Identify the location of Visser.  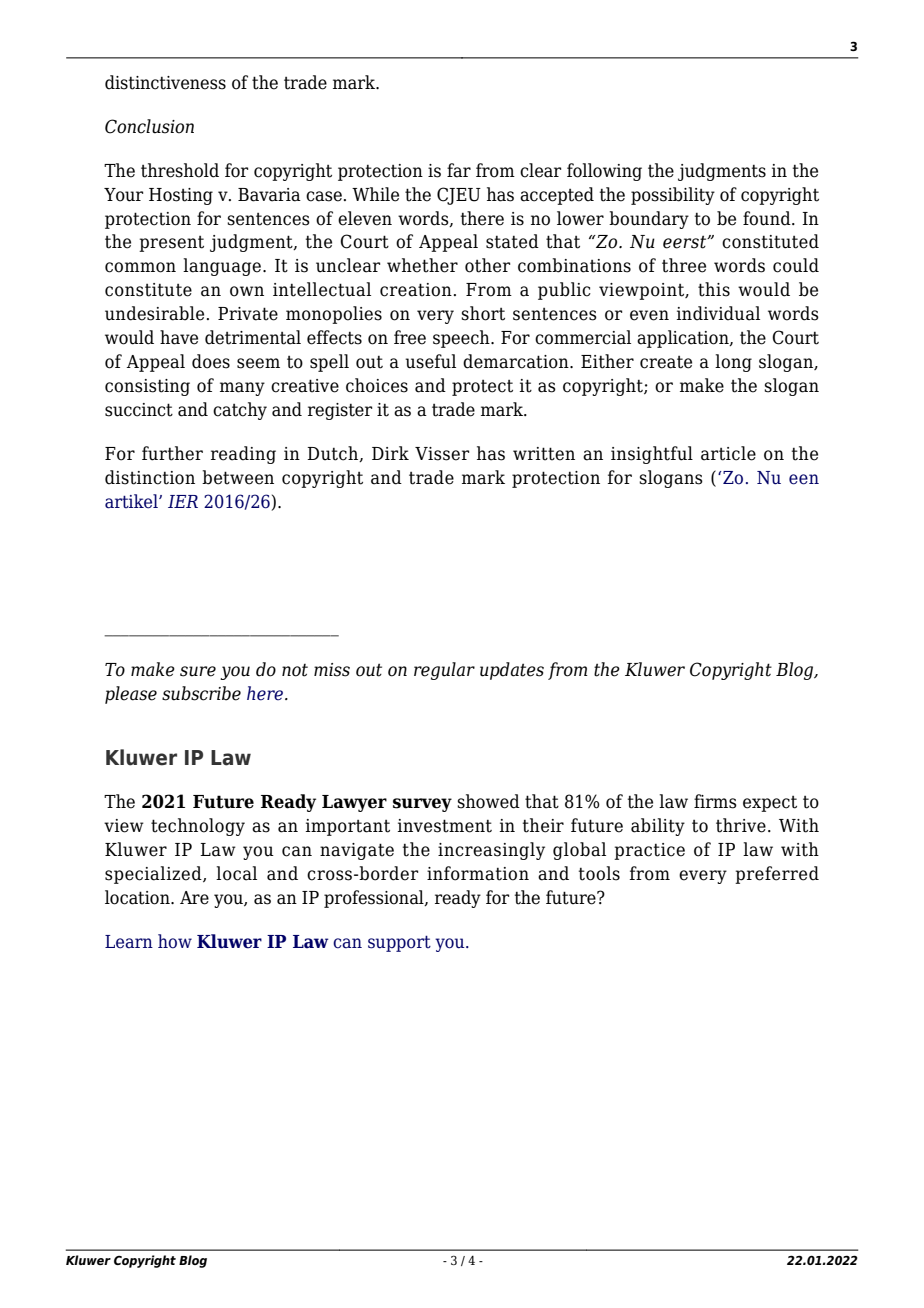
(442, 454).
